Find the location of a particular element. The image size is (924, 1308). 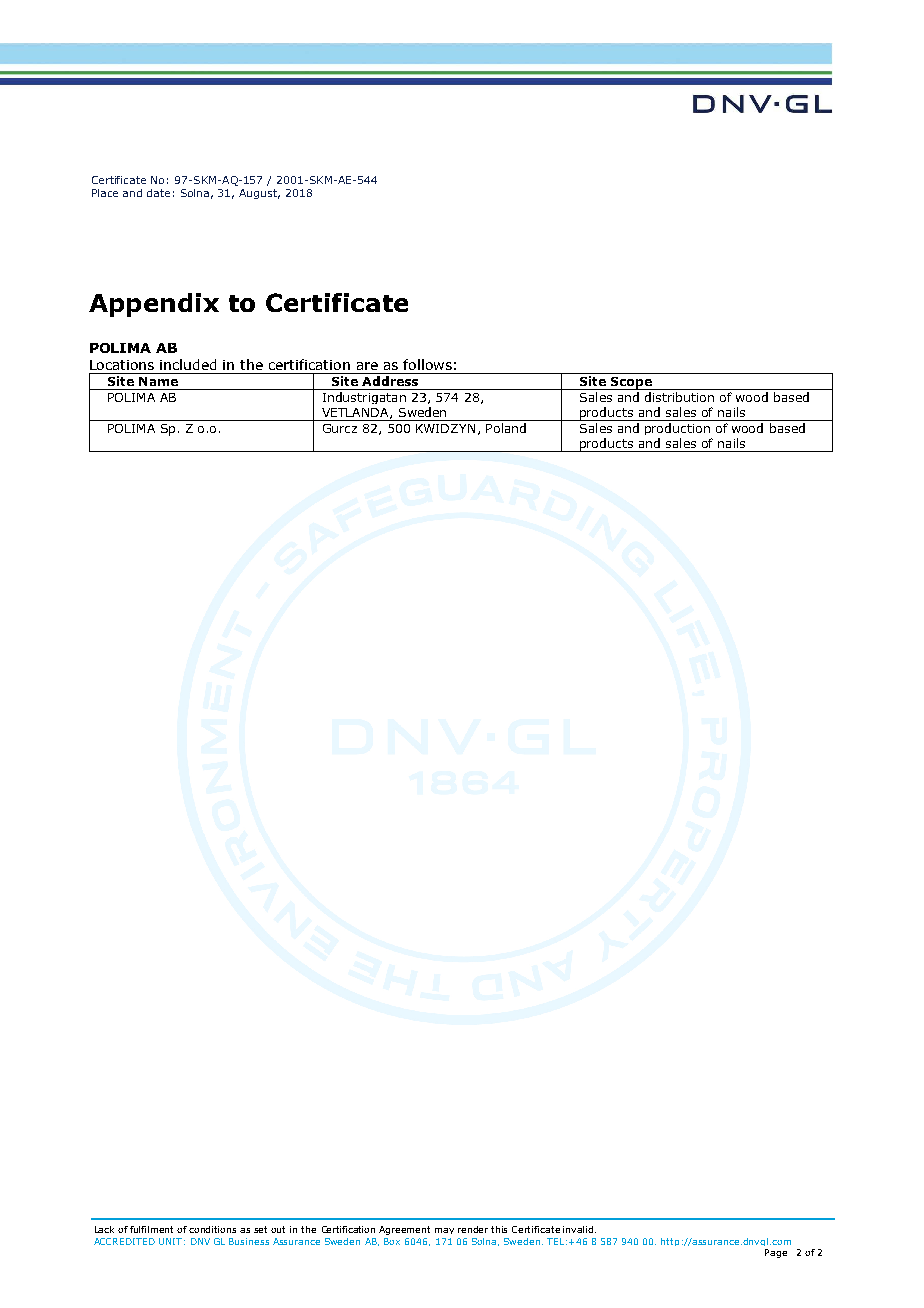

date is located at coordinates (158, 193).
